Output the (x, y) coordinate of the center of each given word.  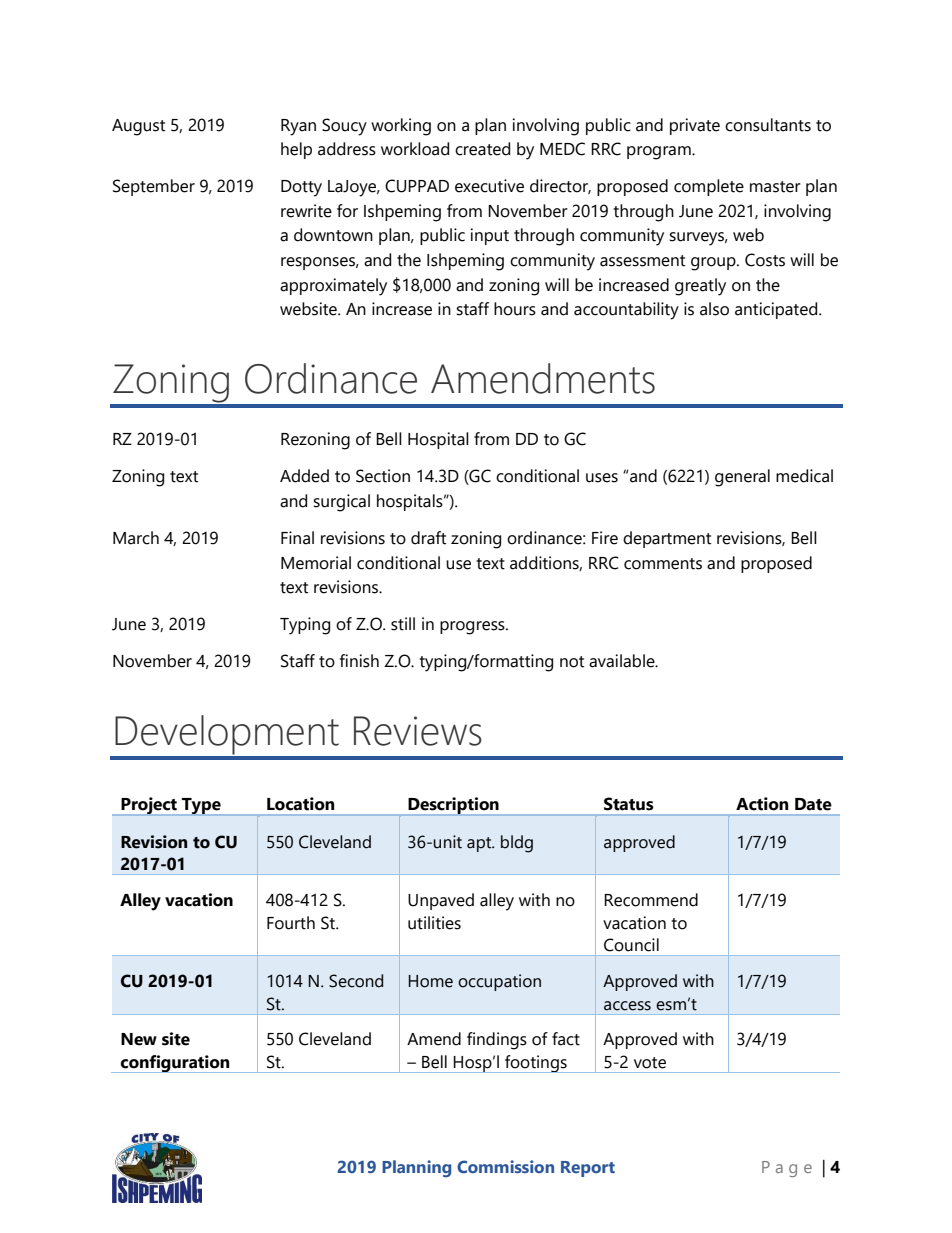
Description (453, 806)
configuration (175, 1064)
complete (709, 187)
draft (428, 538)
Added (304, 476)
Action (762, 804)
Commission (505, 1166)
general (742, 478)
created (482, 149)
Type (201, 807)
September (154, 187)
